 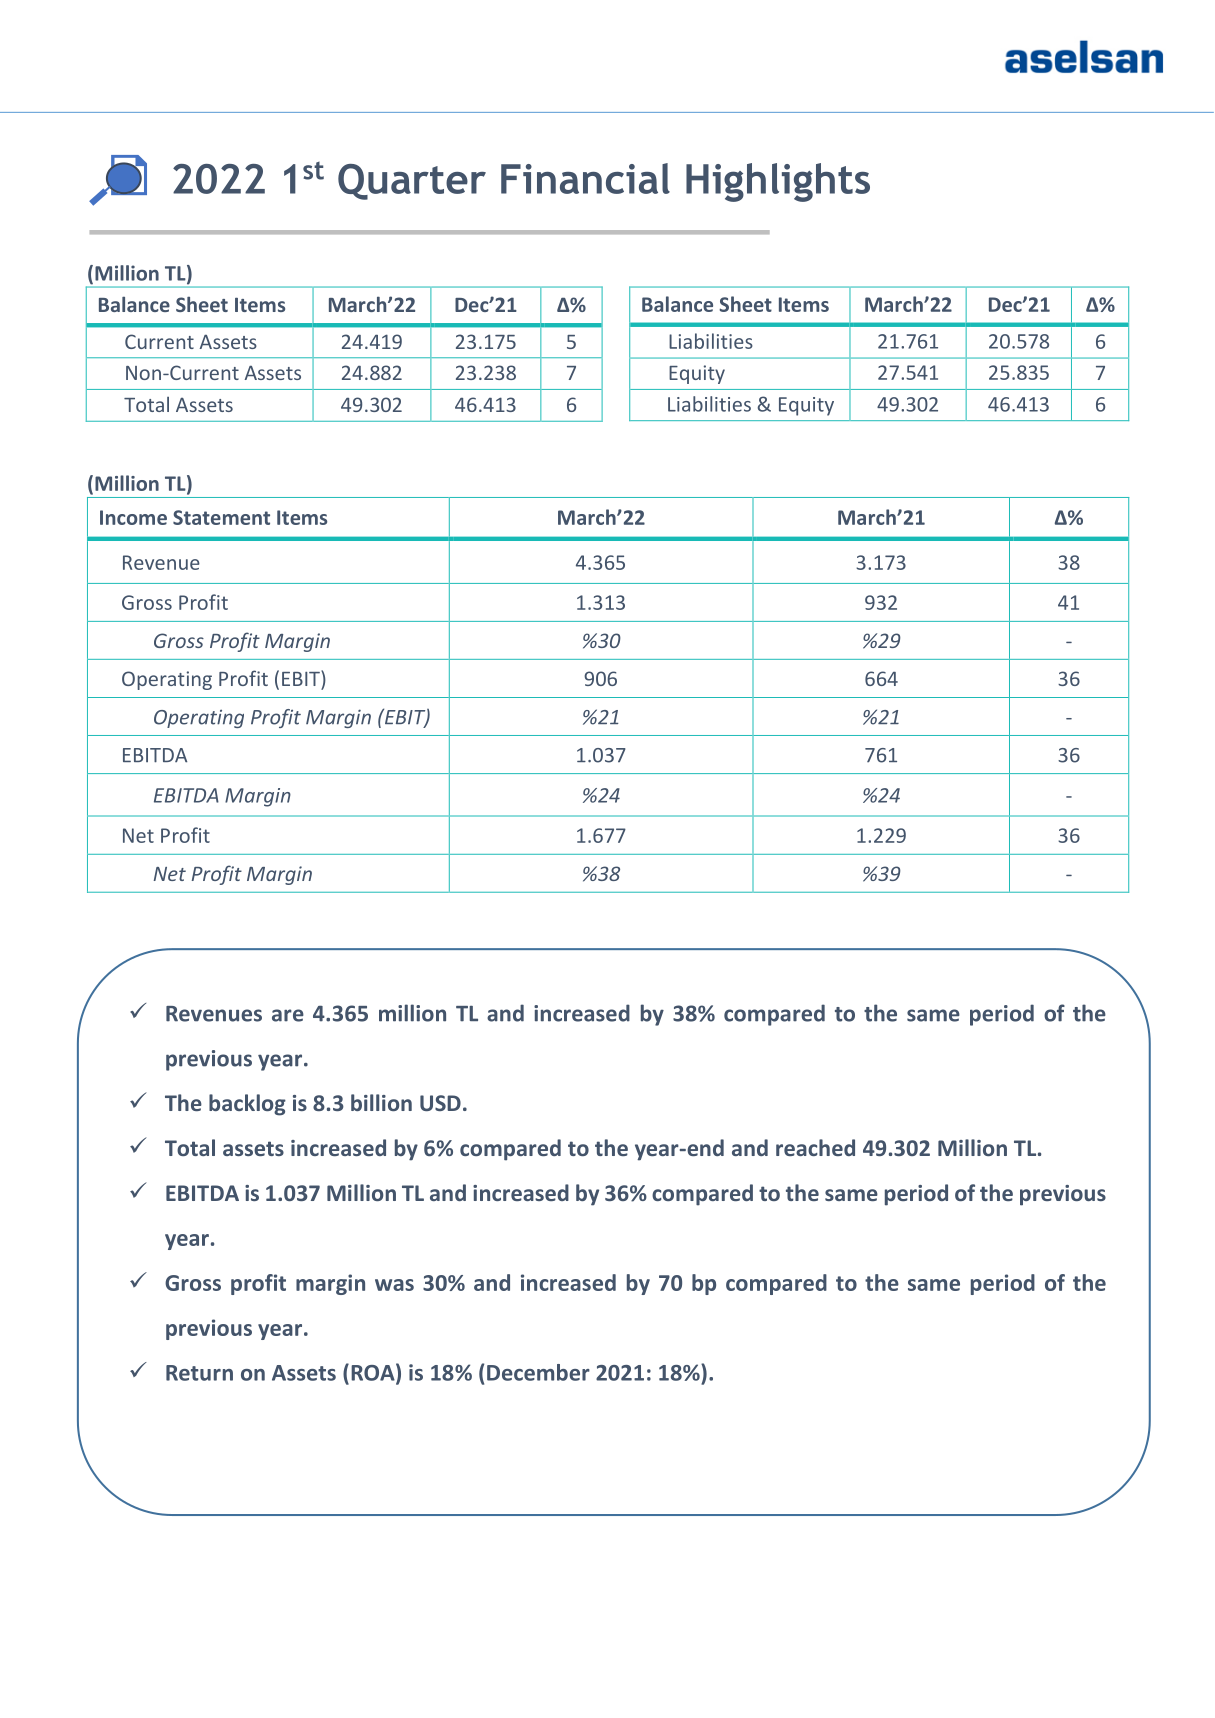 I want to click on billion, so click(x=381, y=1102).
